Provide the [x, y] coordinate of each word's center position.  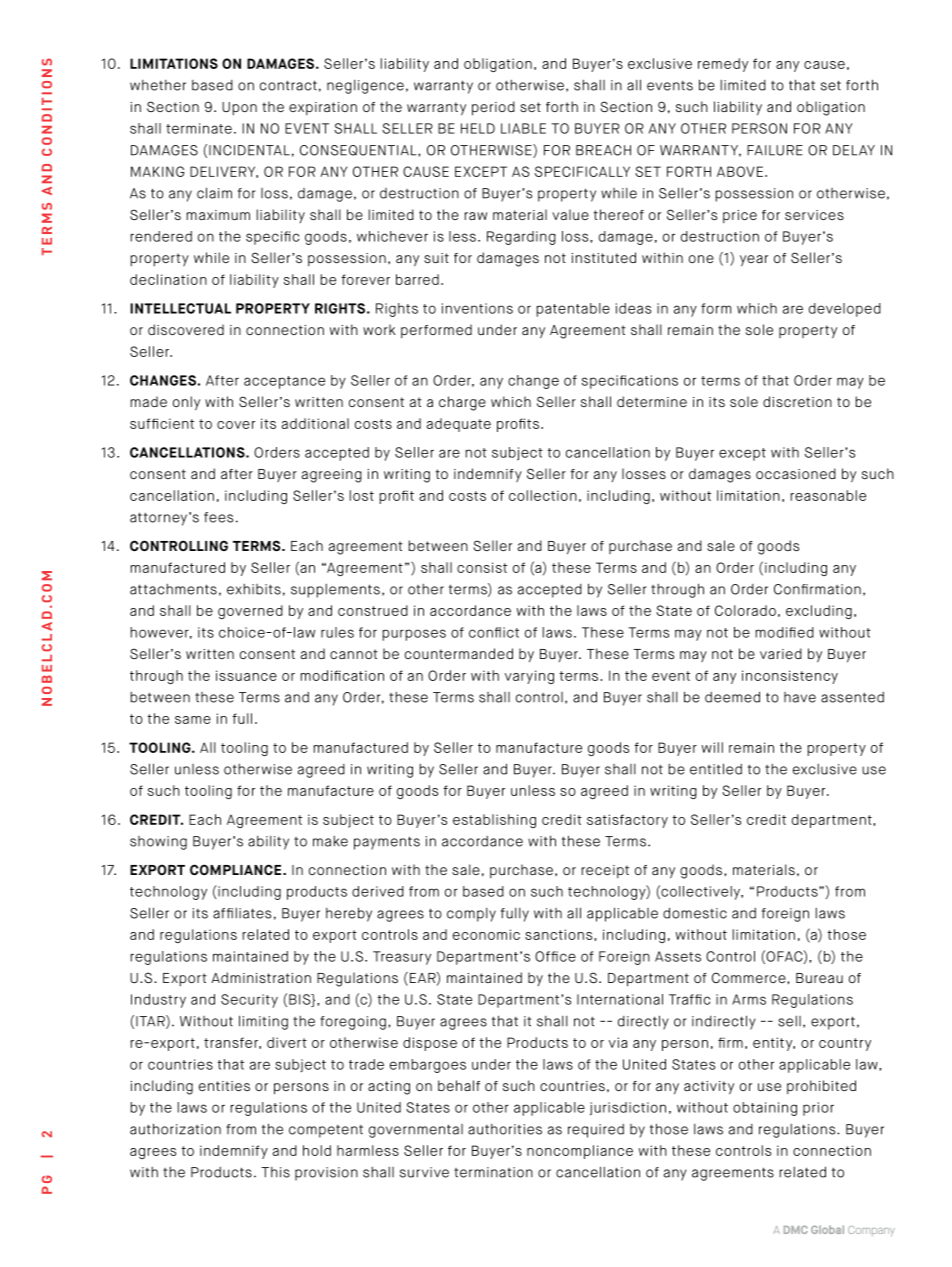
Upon [239, 108]
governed [250, 612]
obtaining [765, 1109]
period [493, 108]
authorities [505, 1129]
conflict [494, 632]
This [275, 1172]
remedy [723, 65]
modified [784, 632]
